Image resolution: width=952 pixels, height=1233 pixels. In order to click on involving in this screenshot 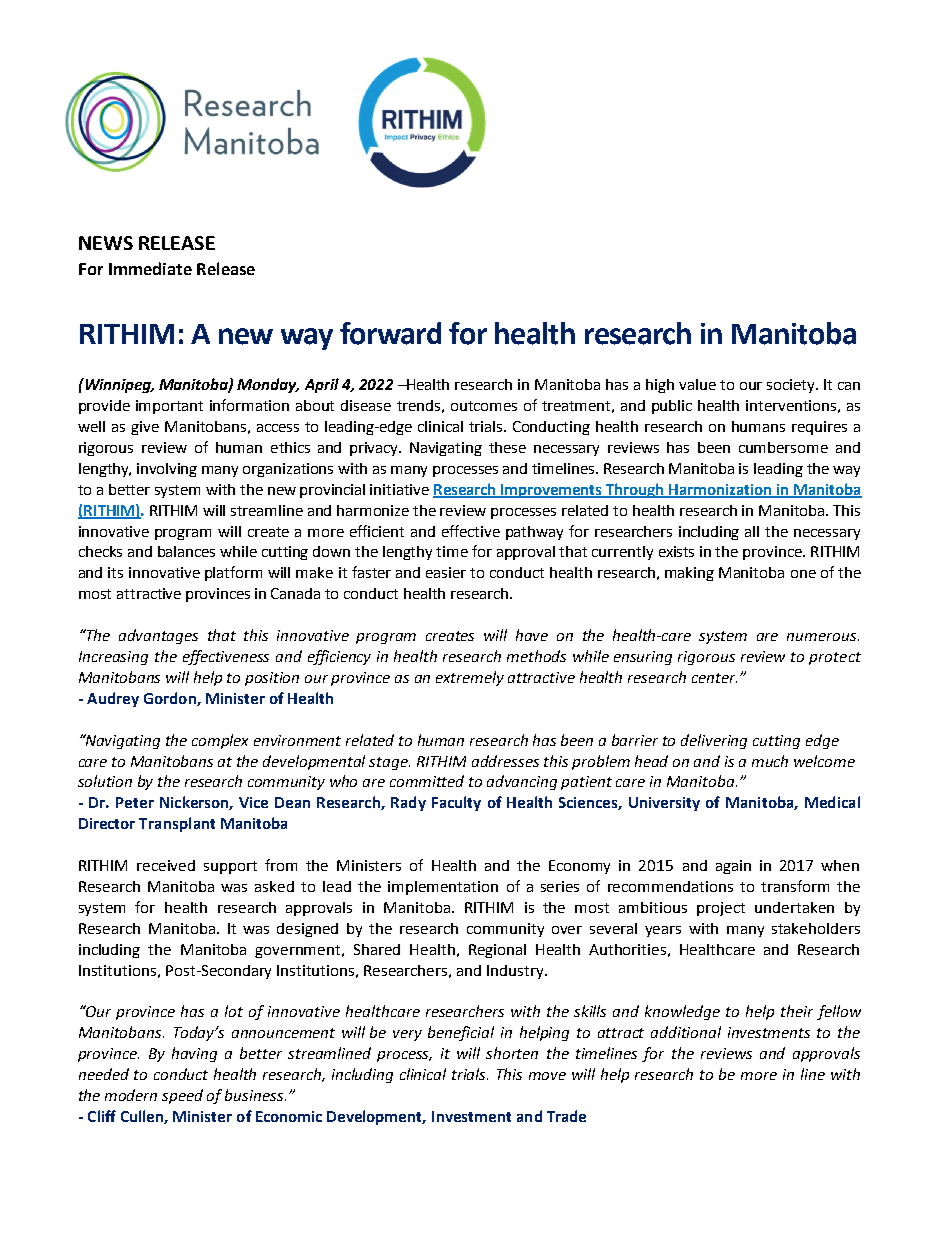, I will do `click(167, 470)`.
